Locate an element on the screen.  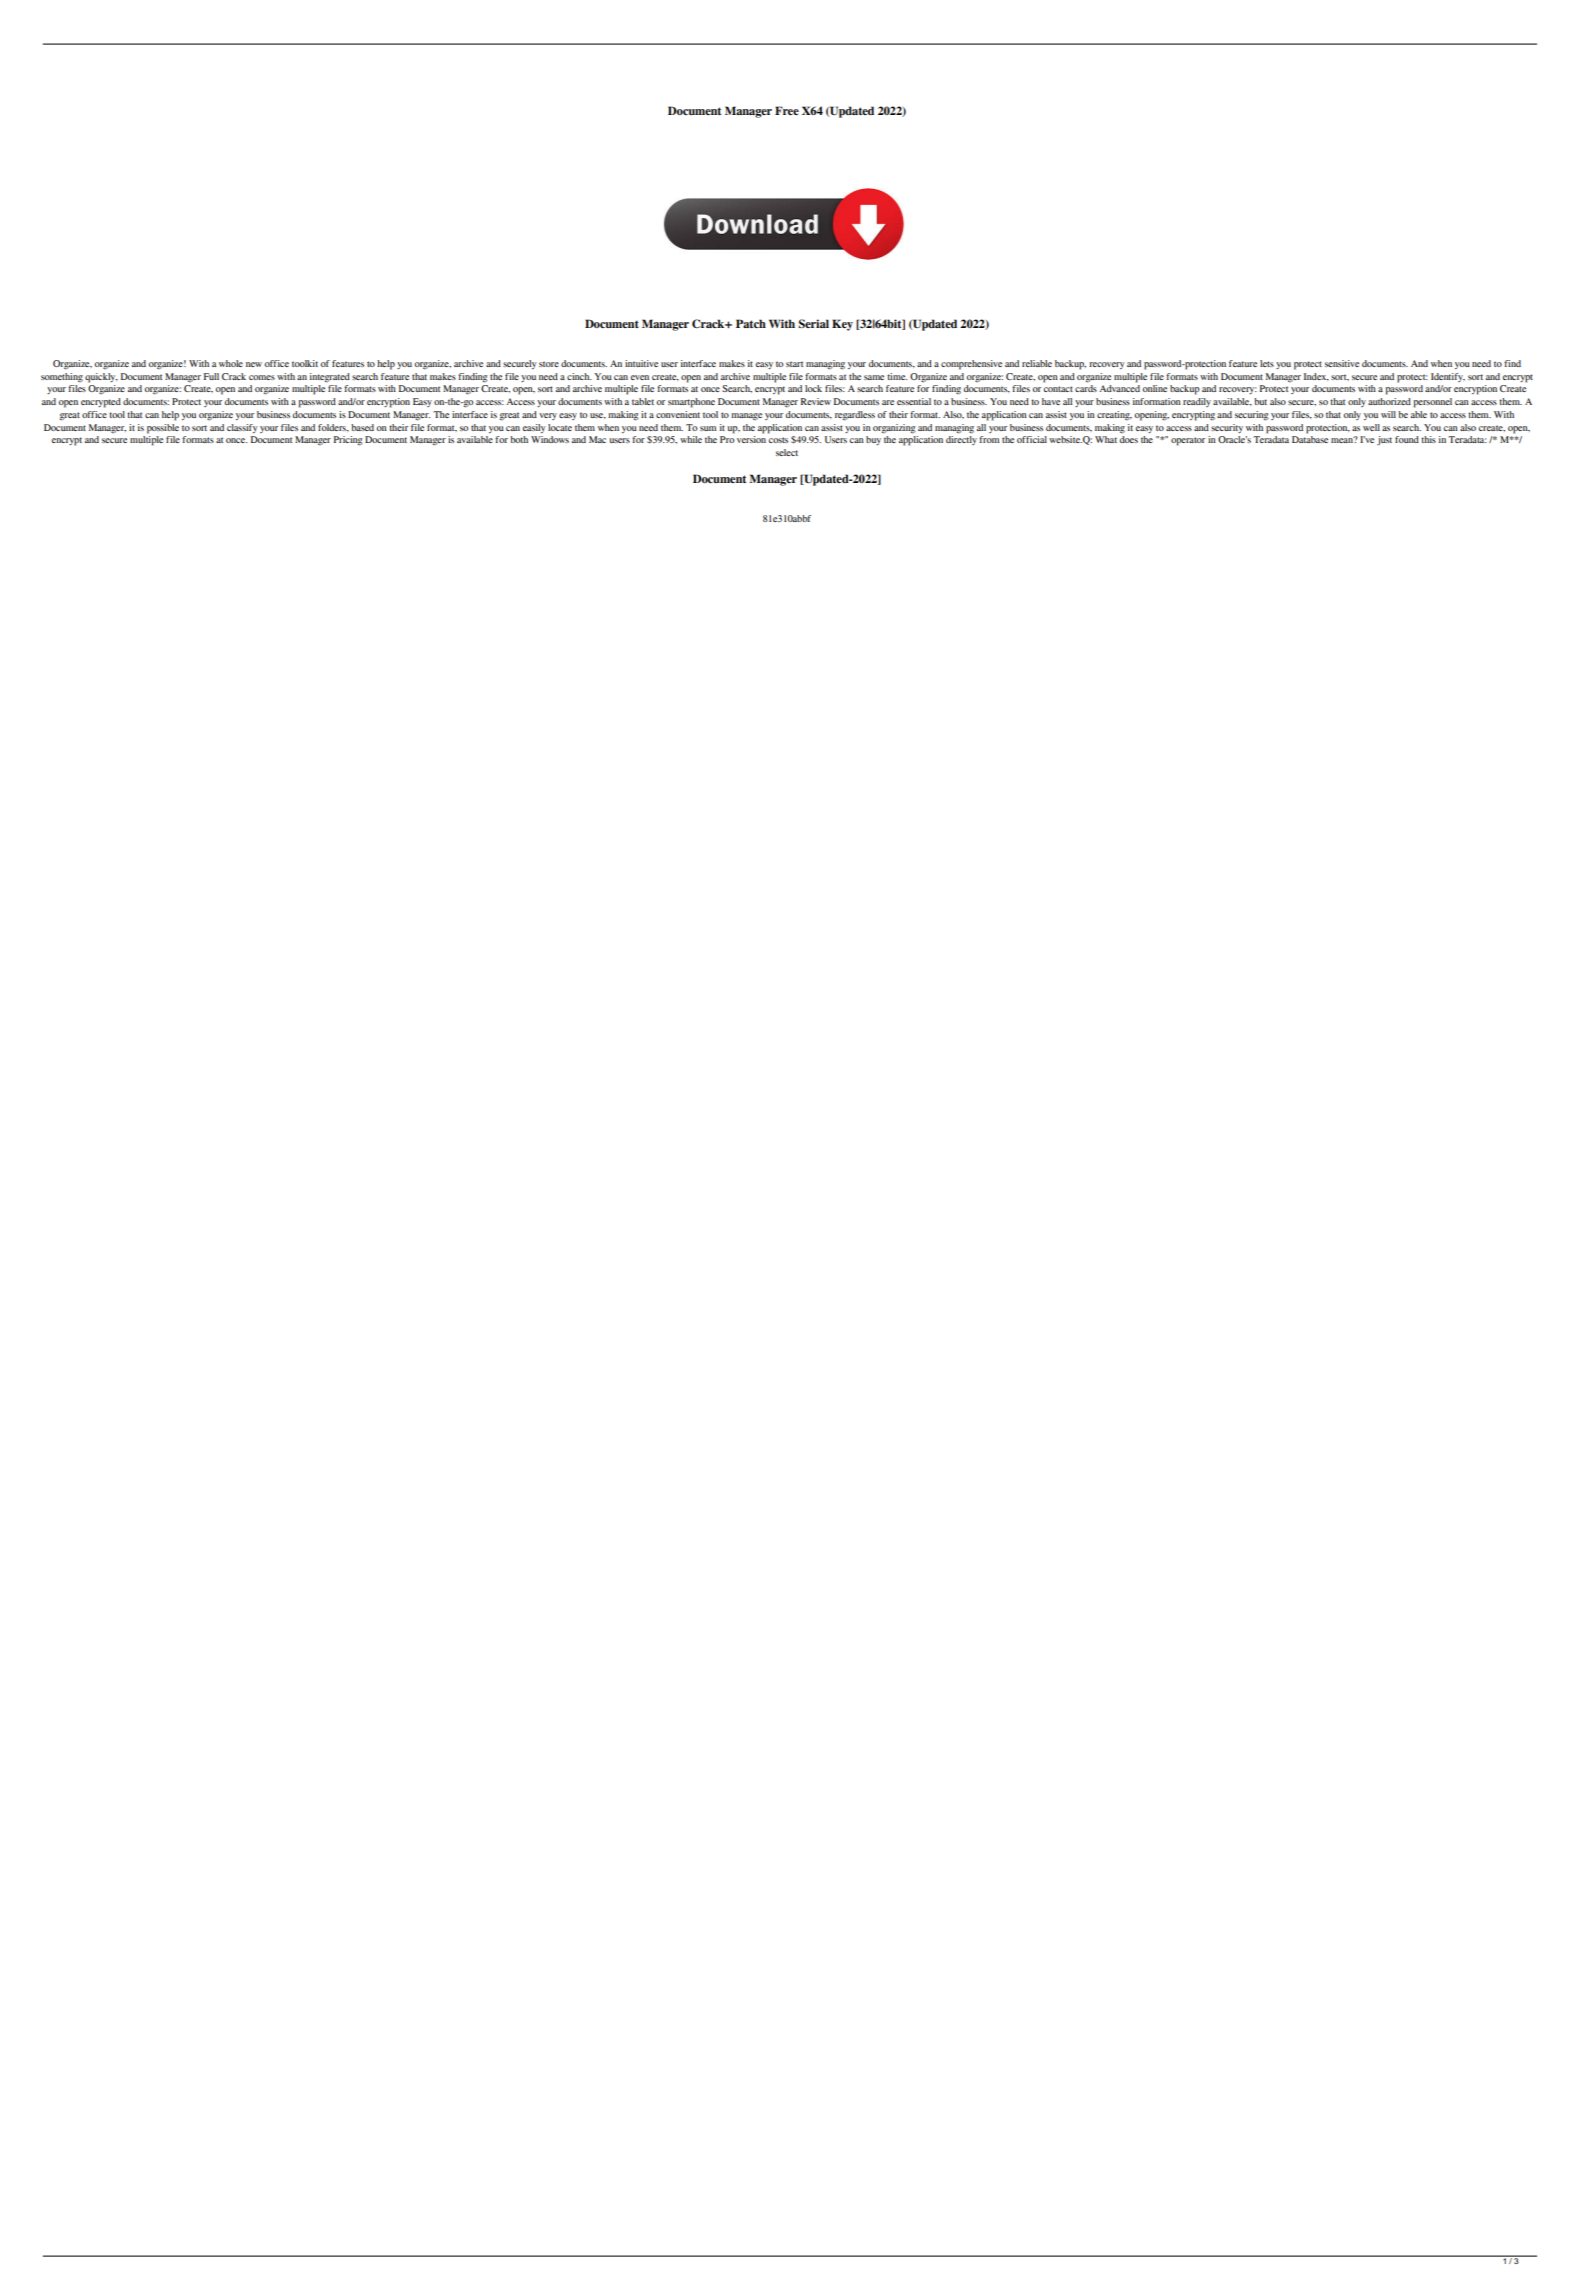
classify is located at coordinates (242, 428).
